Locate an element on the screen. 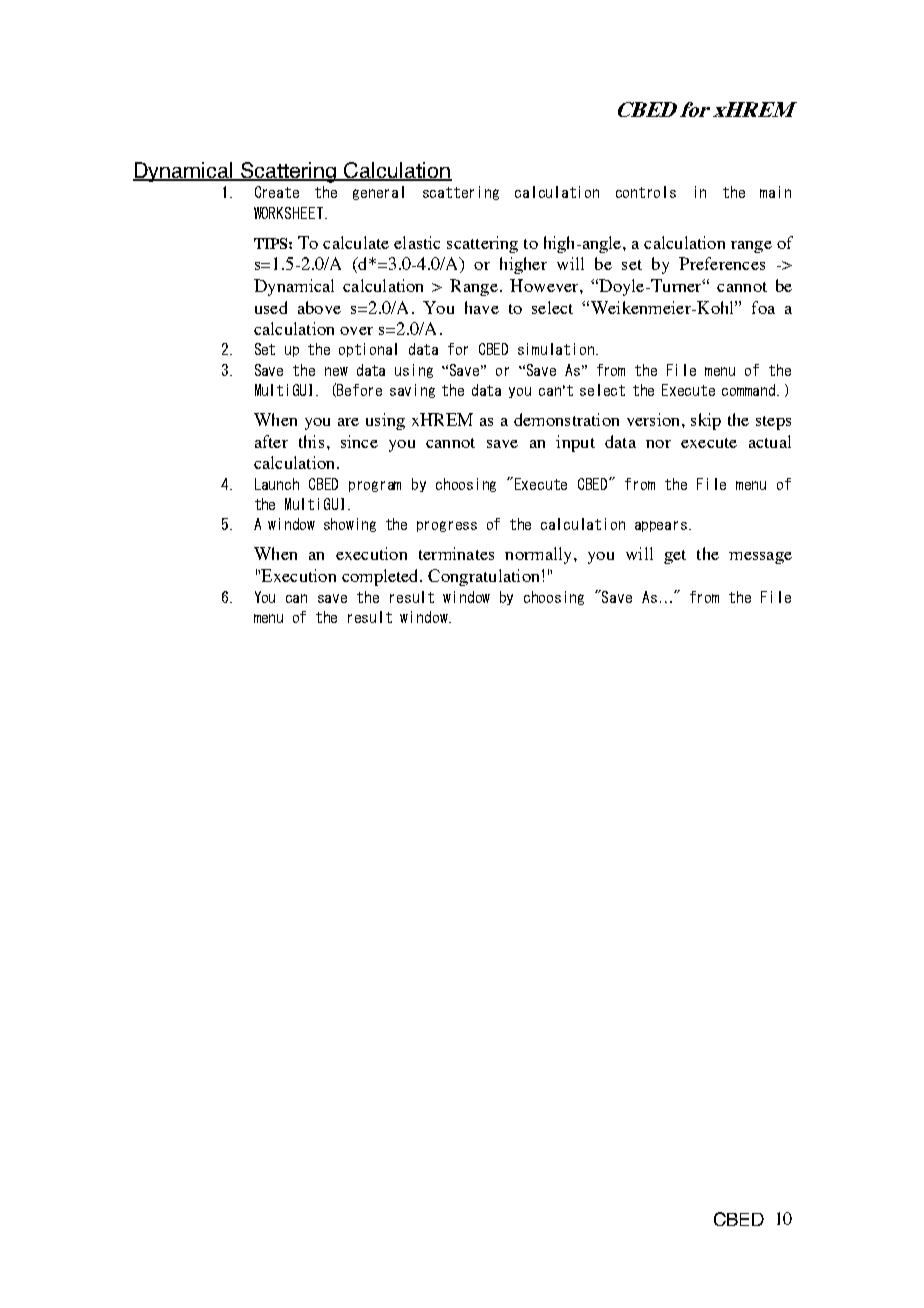 The image size is (924, 1308). completed is located at coordinates (381, 577).
